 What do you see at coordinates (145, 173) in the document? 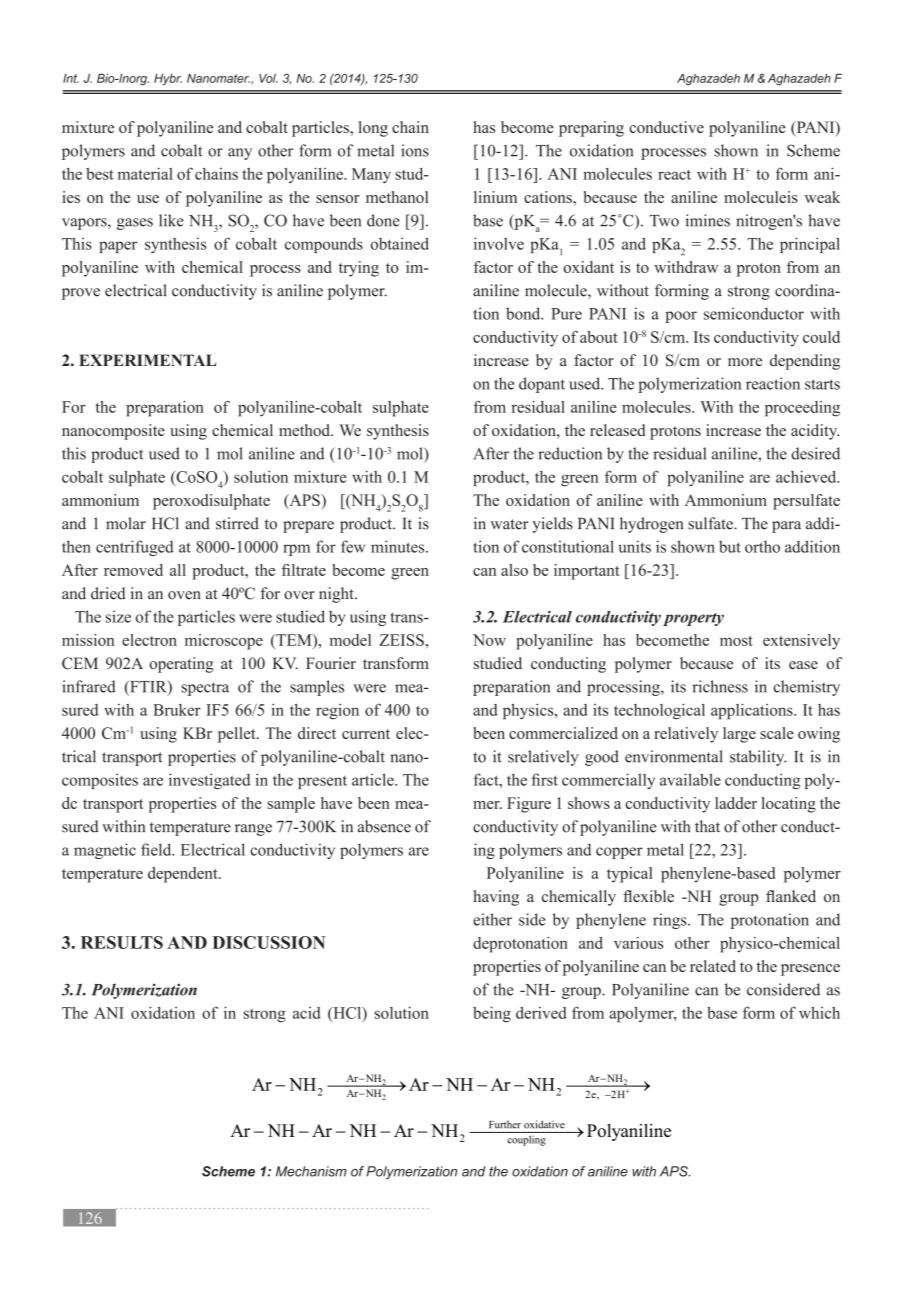
I see `material` at bounding box center [145, 173].
